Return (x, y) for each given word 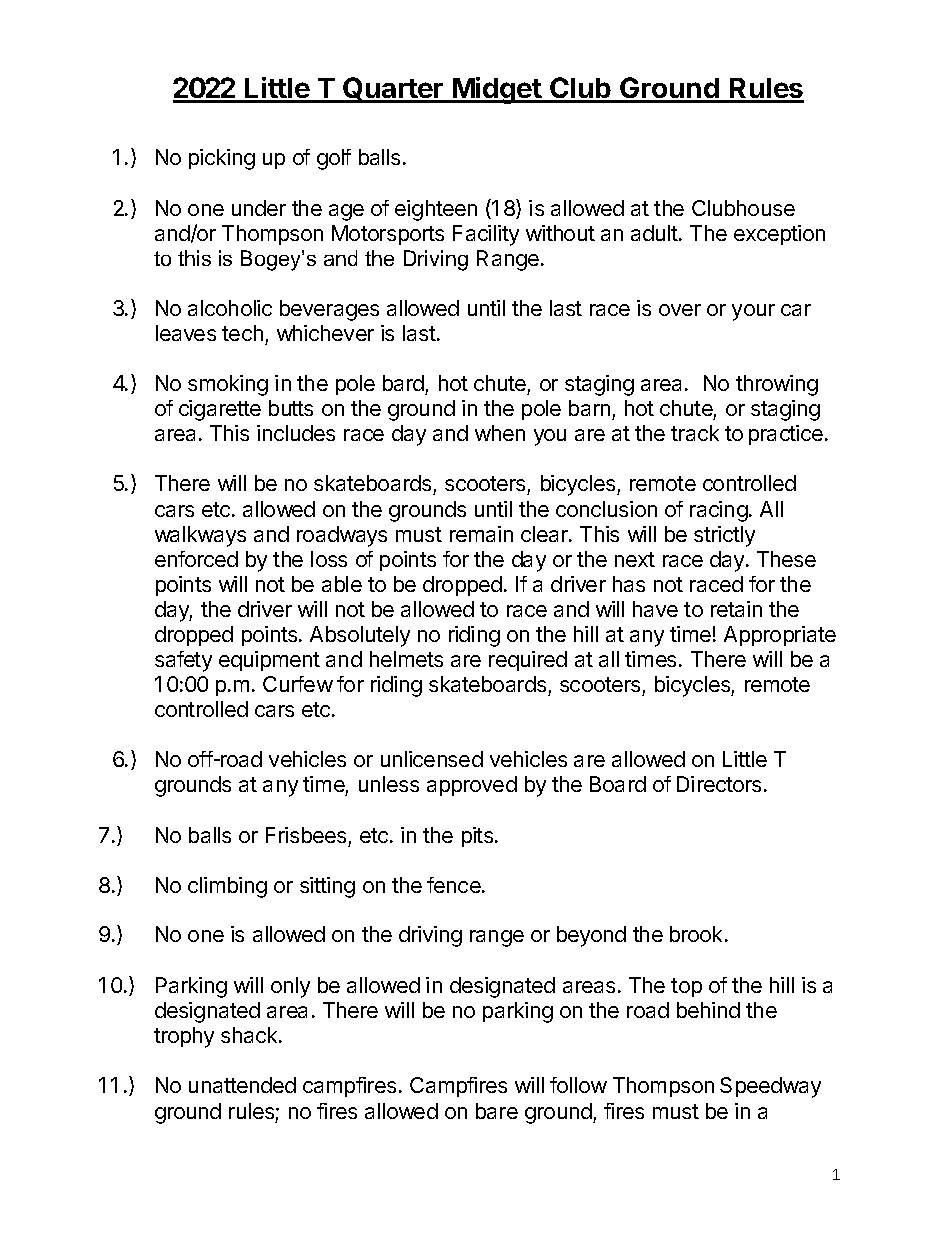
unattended (242, 1085)
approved (472, 786)
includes (296, 433)
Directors (719, 784)
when (500, 433)
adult (655, 233)
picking (222, 159)
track (695, 433)
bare (497, 1111)
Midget (497, 90)
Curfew (298, 684)
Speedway (770, 1087)
